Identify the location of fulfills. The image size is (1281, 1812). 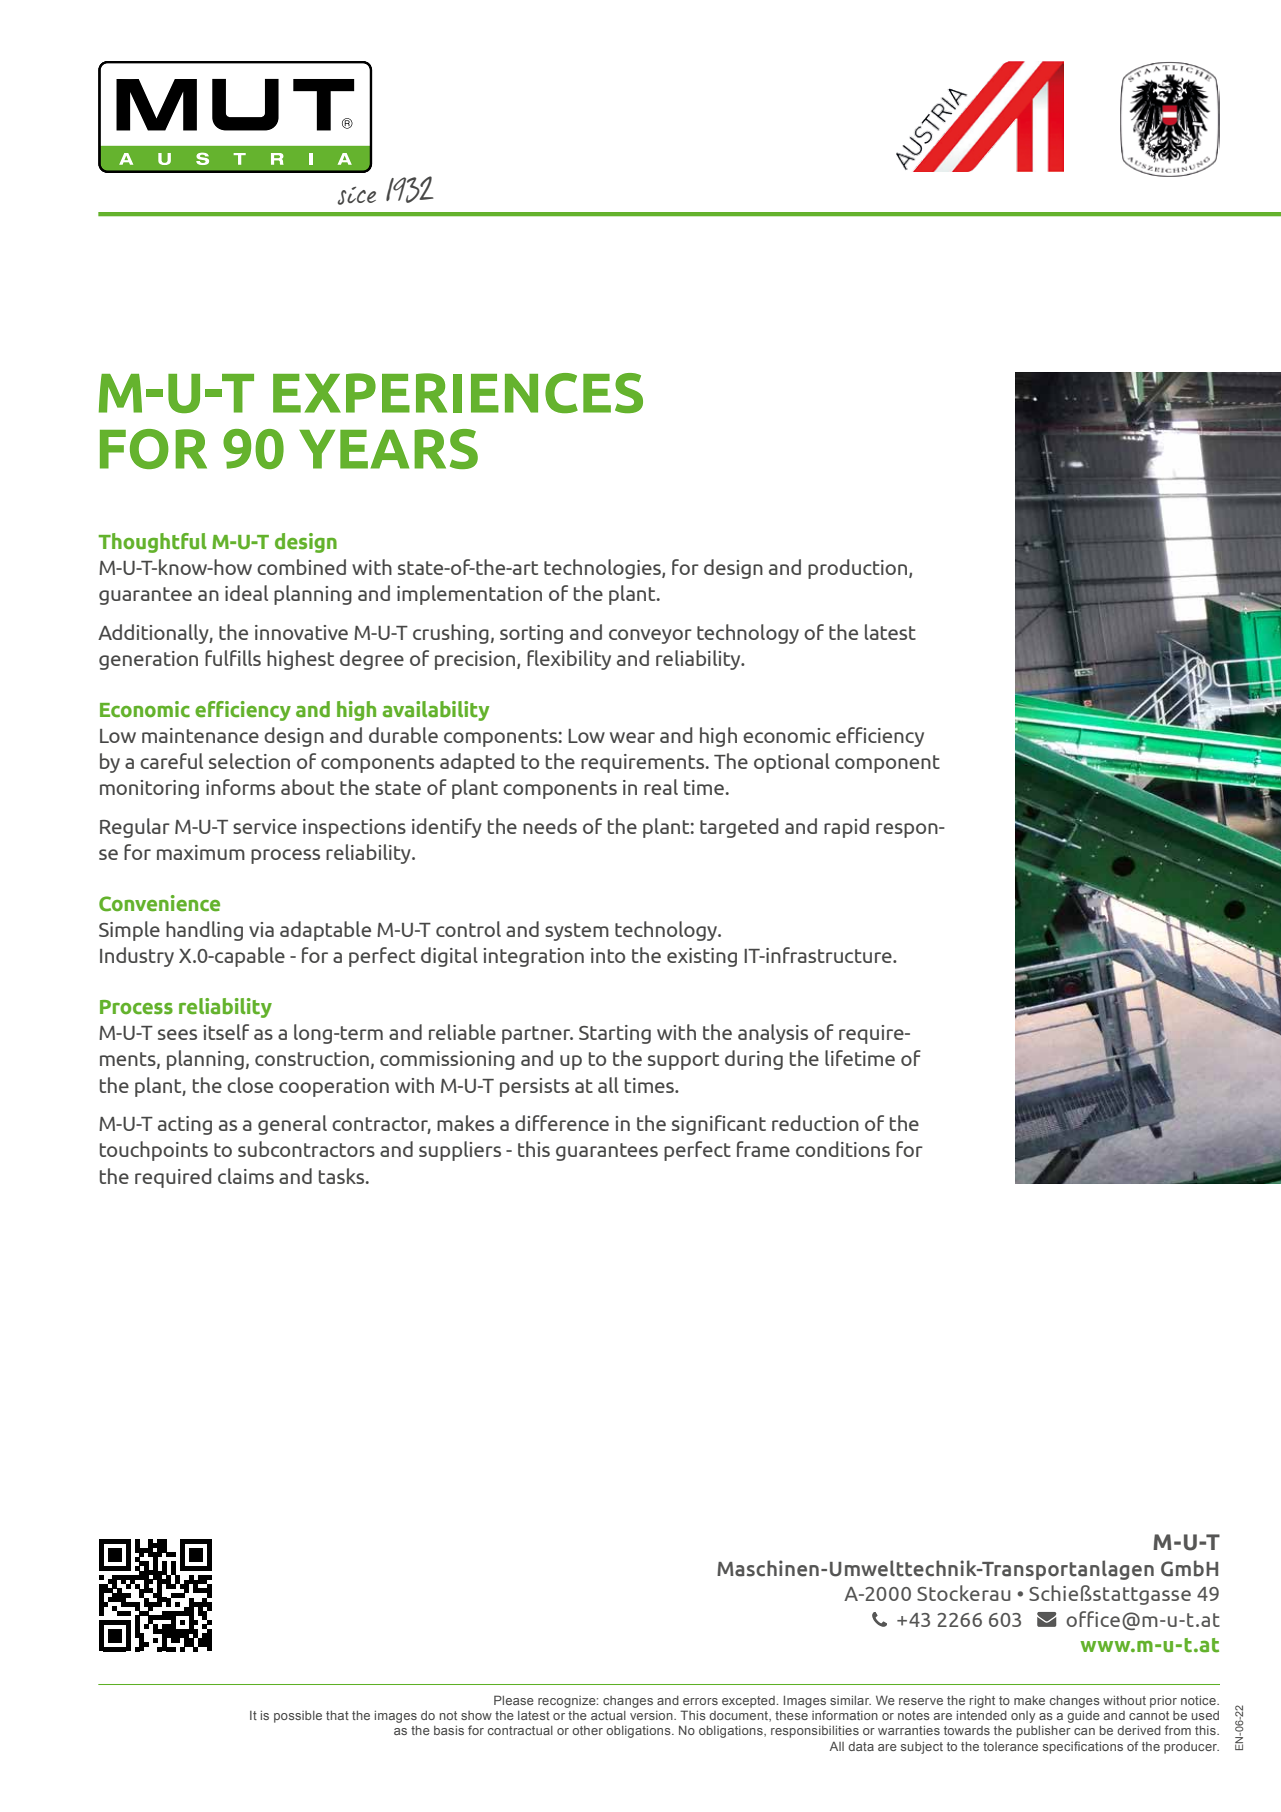
(233, 658).
